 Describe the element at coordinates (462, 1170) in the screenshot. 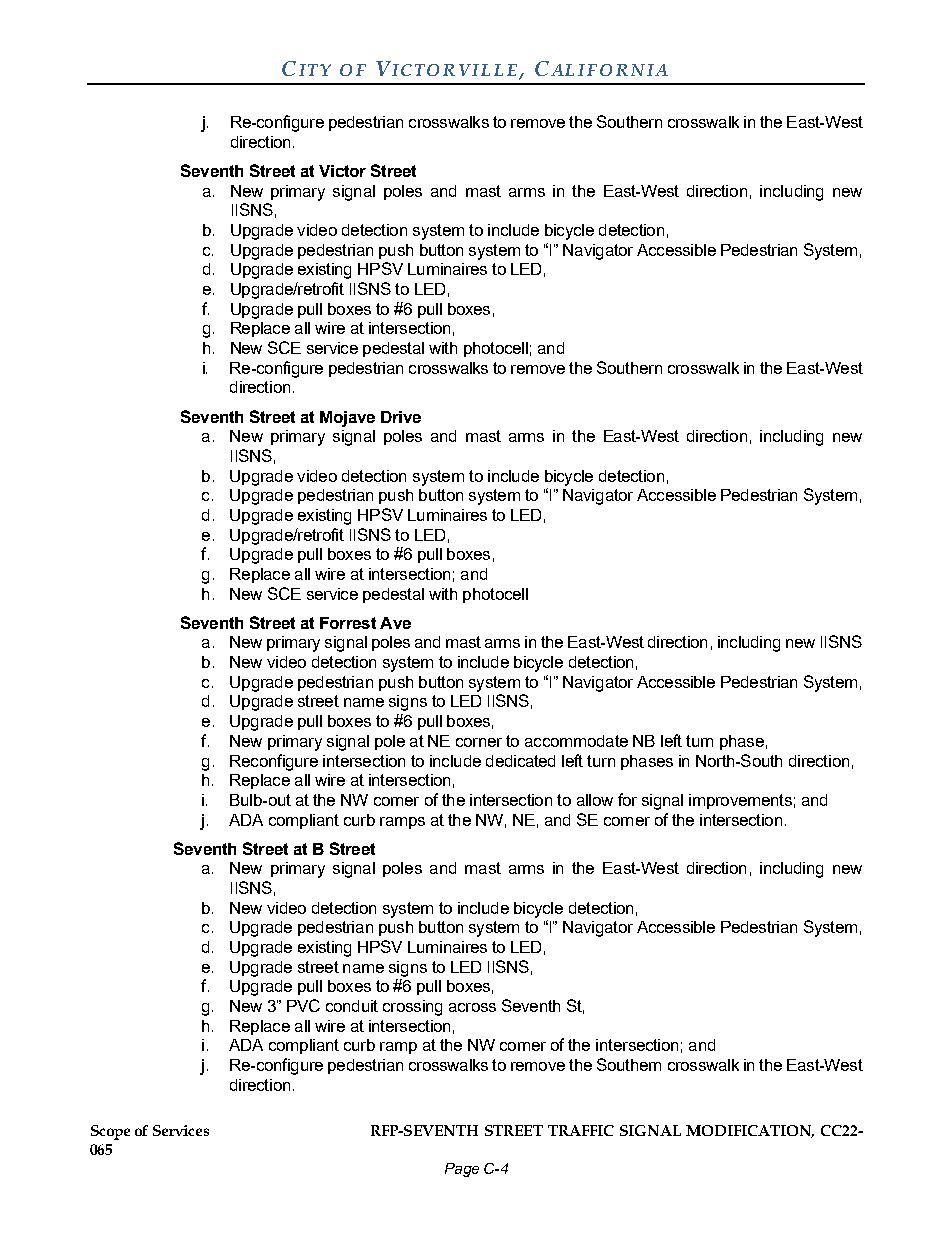

I see `Page` at that location.
